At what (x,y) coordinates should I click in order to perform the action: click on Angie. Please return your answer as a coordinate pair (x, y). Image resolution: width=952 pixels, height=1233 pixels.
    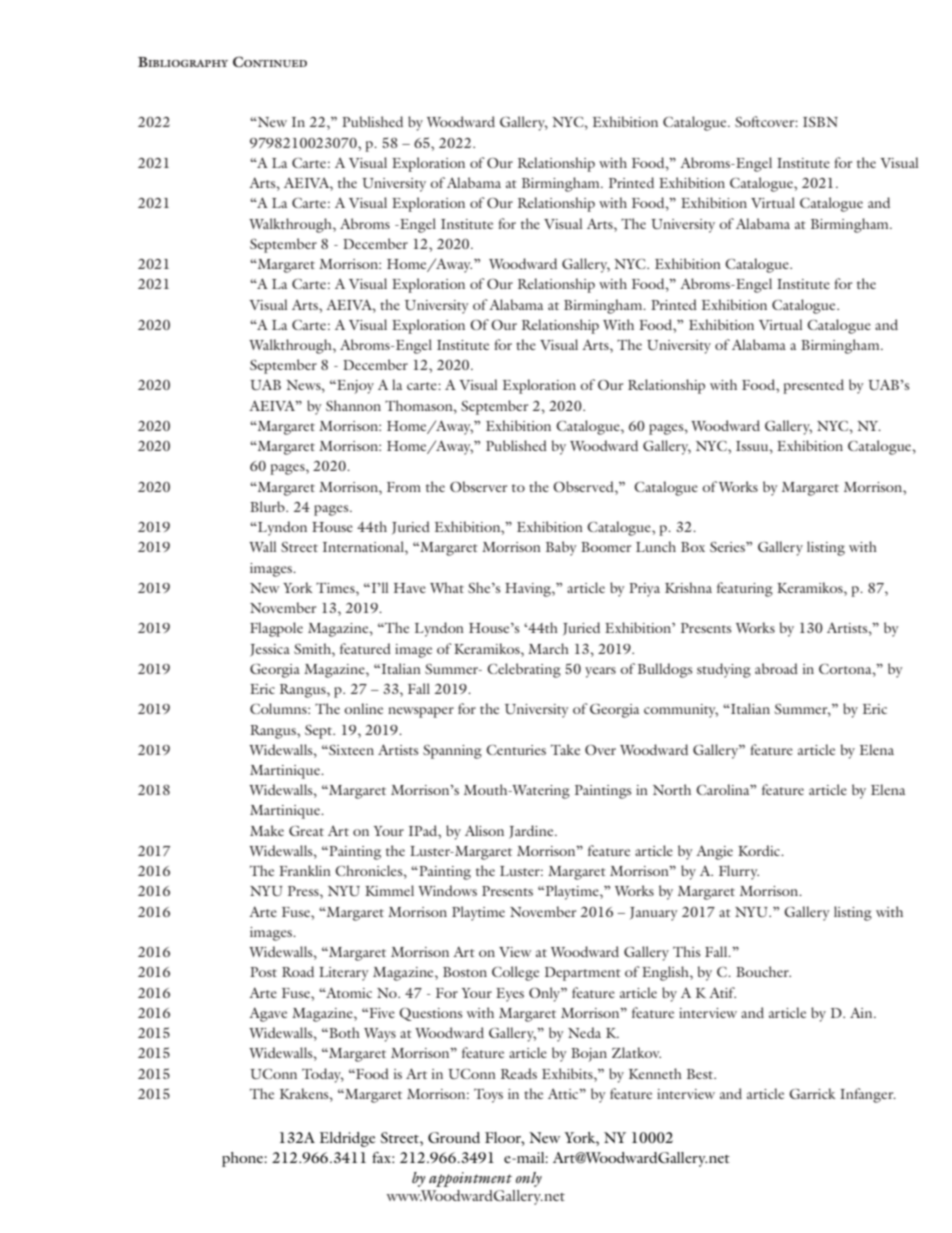
    Looking at the image, I should click on (714, 853).
